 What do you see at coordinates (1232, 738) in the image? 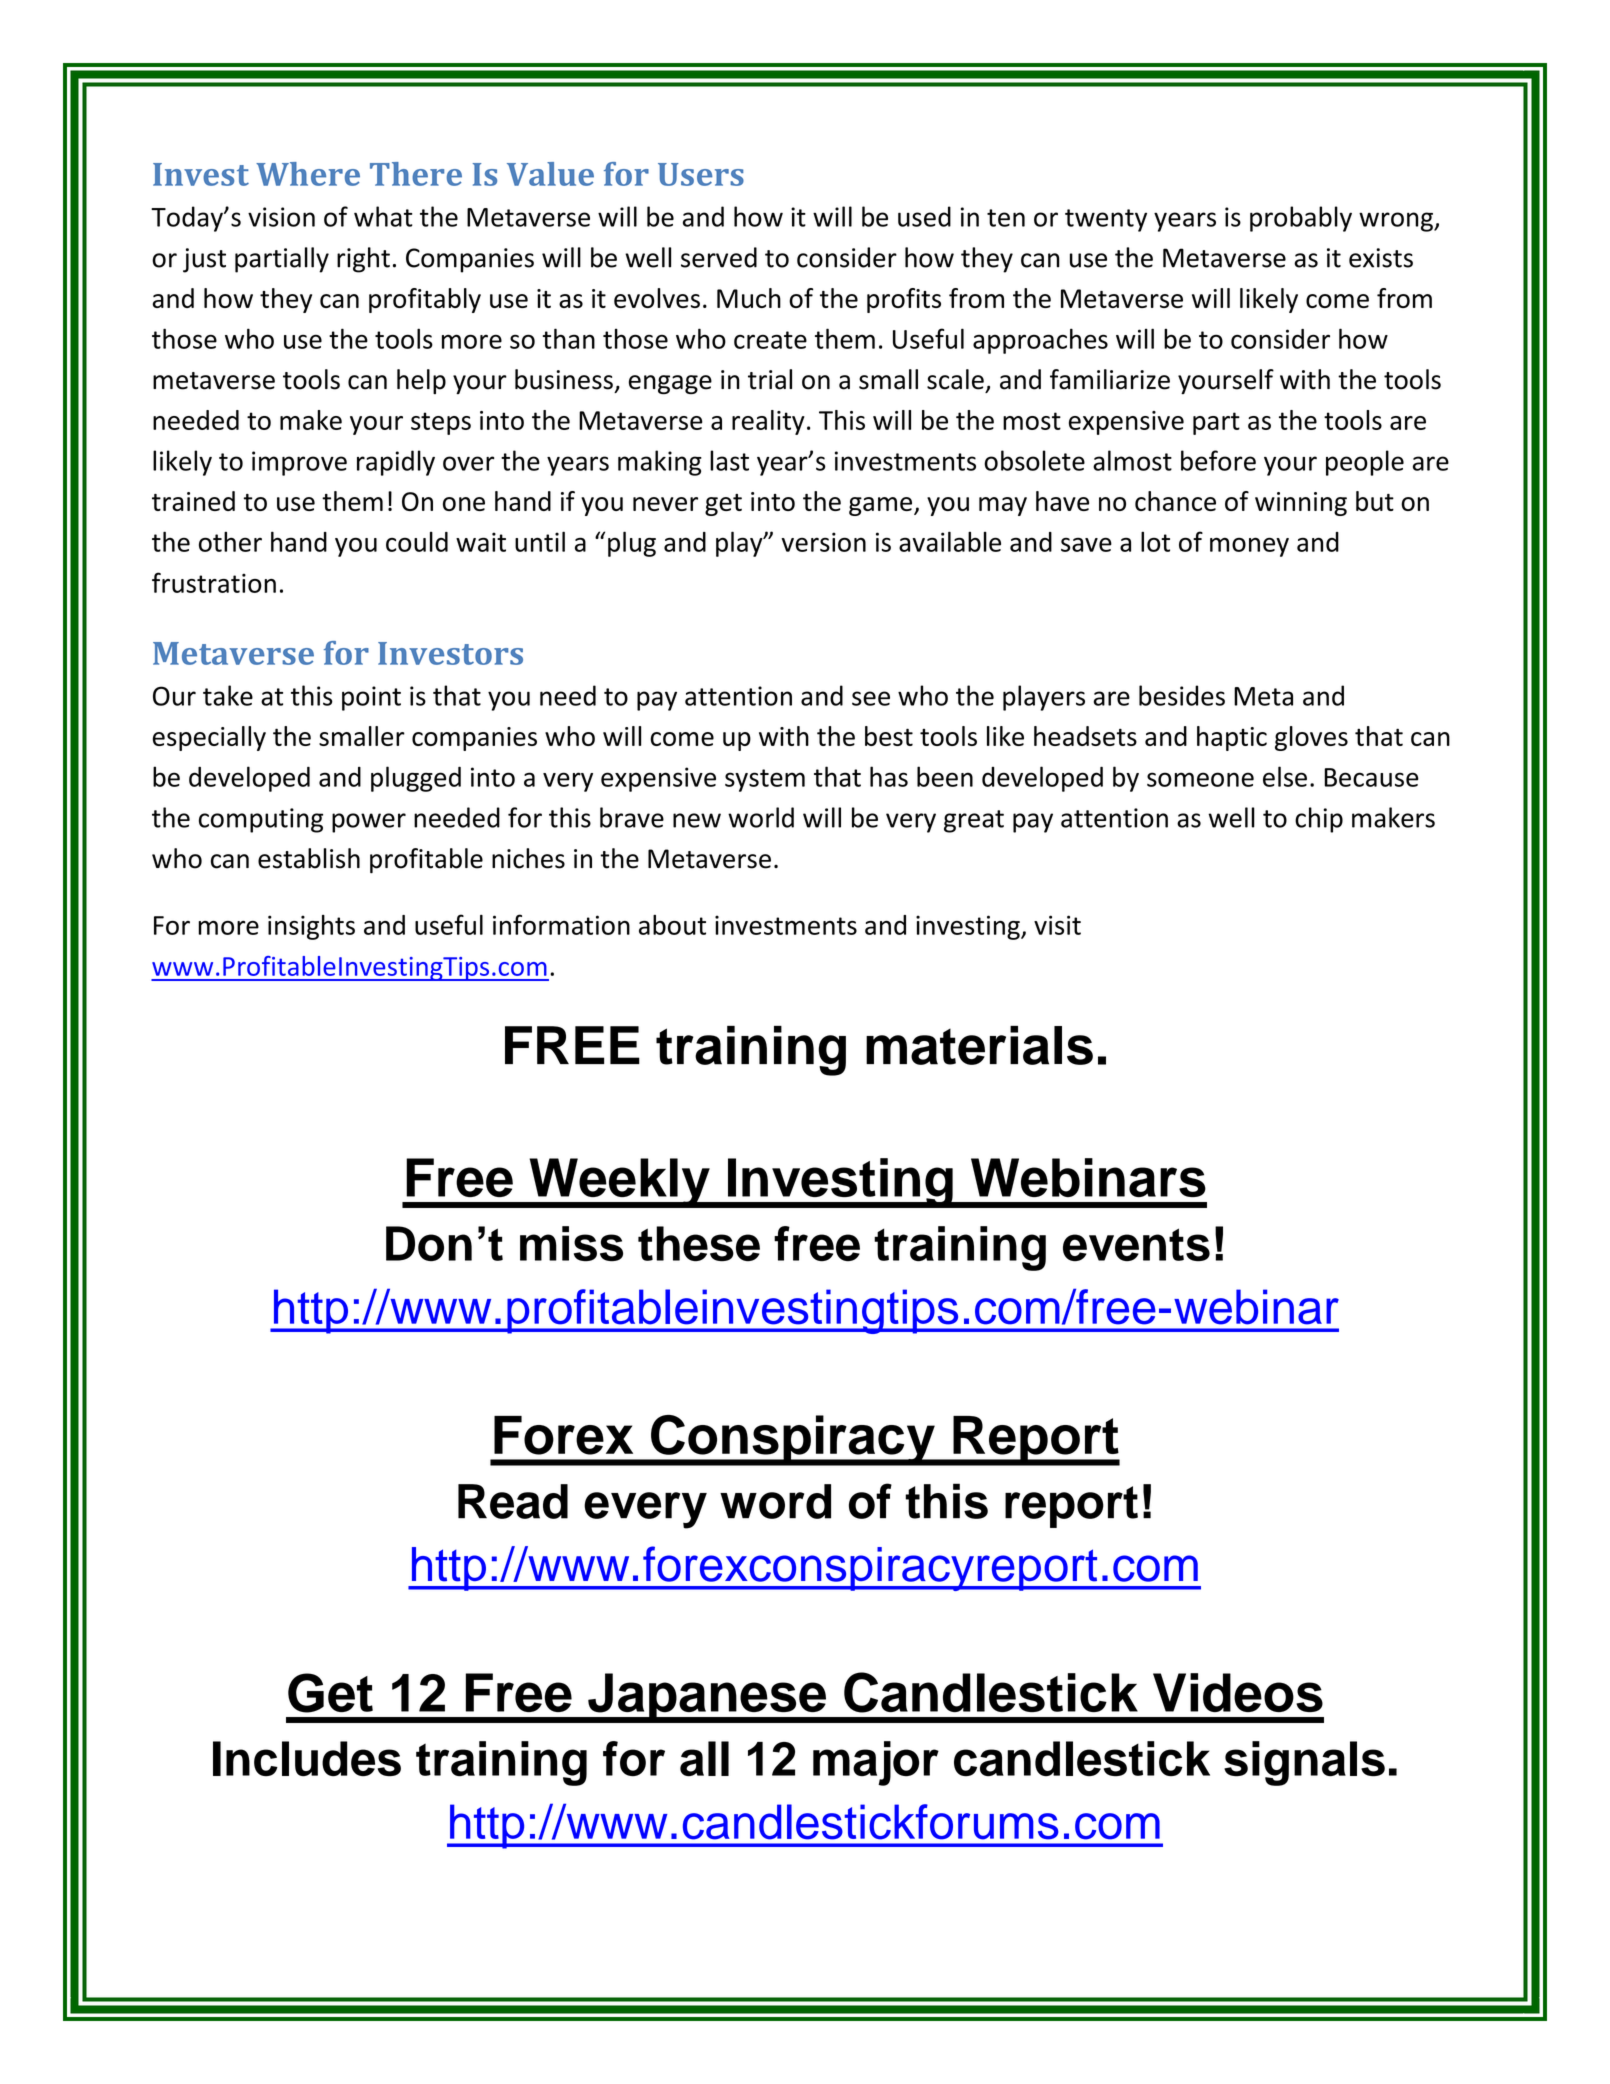
I see `haptic` at bounding box center [1232, 738].
